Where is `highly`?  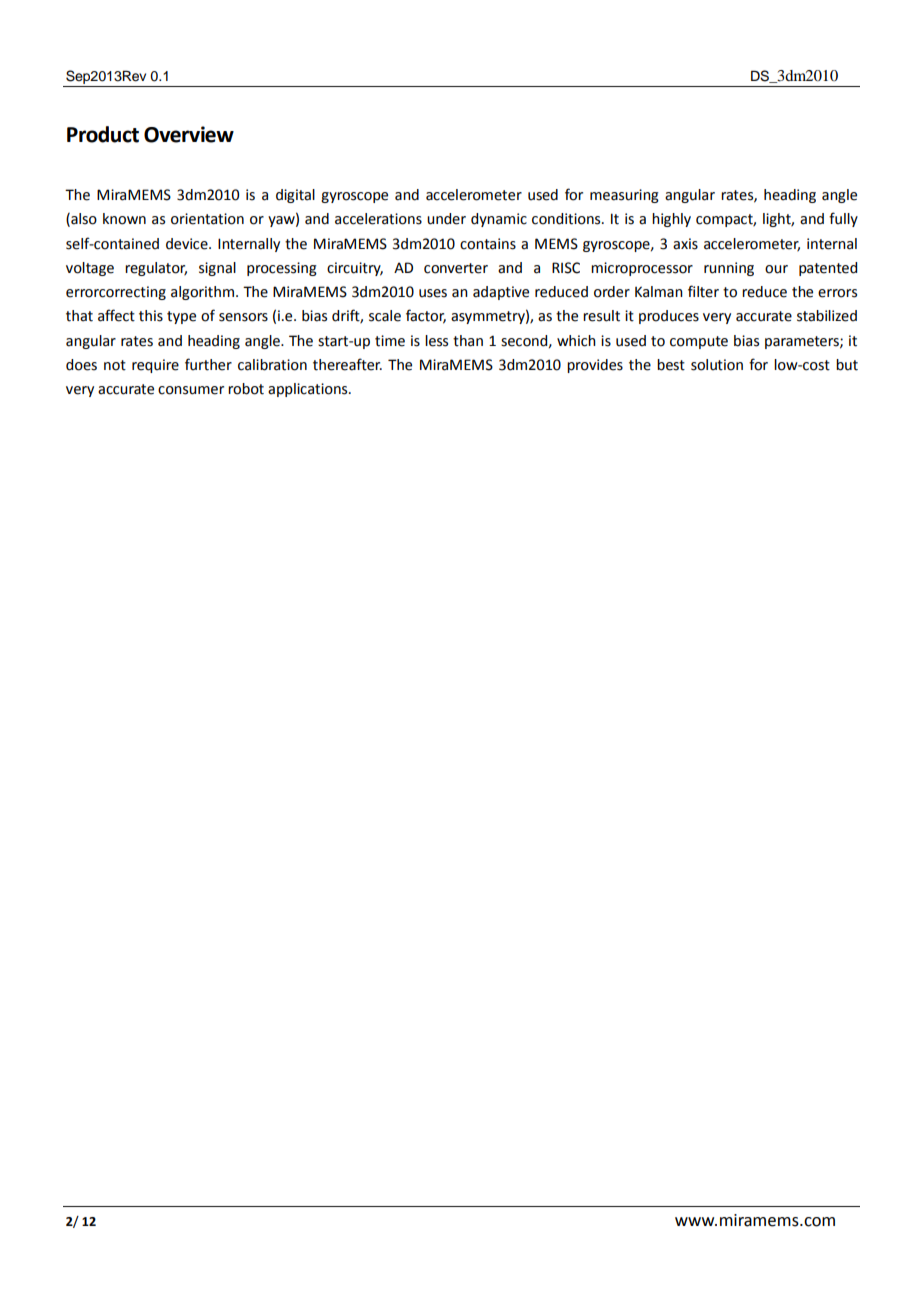
highly is located at coordinates (671, 220).
